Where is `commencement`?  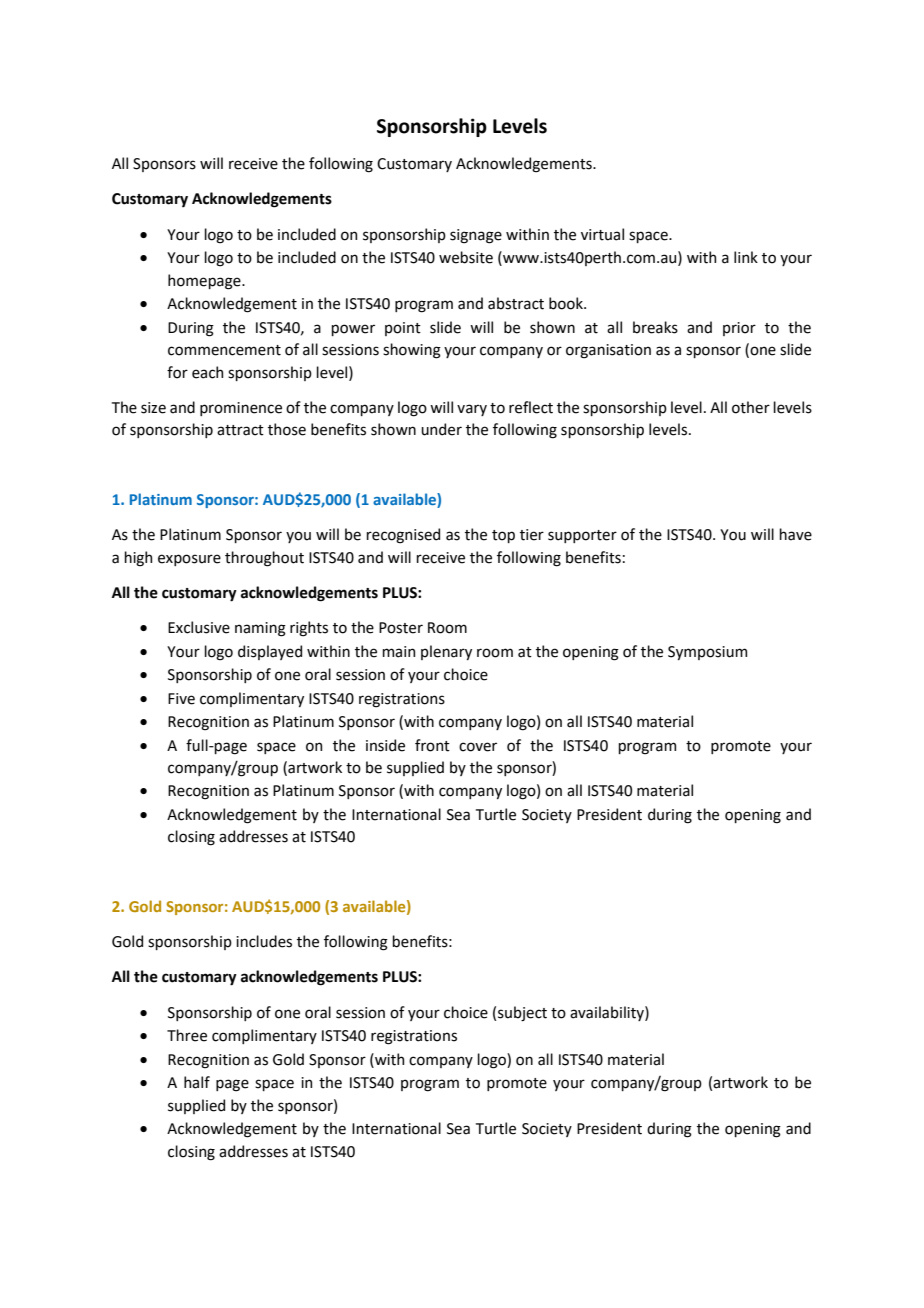
commencement is located at coordinates (224, 350).
